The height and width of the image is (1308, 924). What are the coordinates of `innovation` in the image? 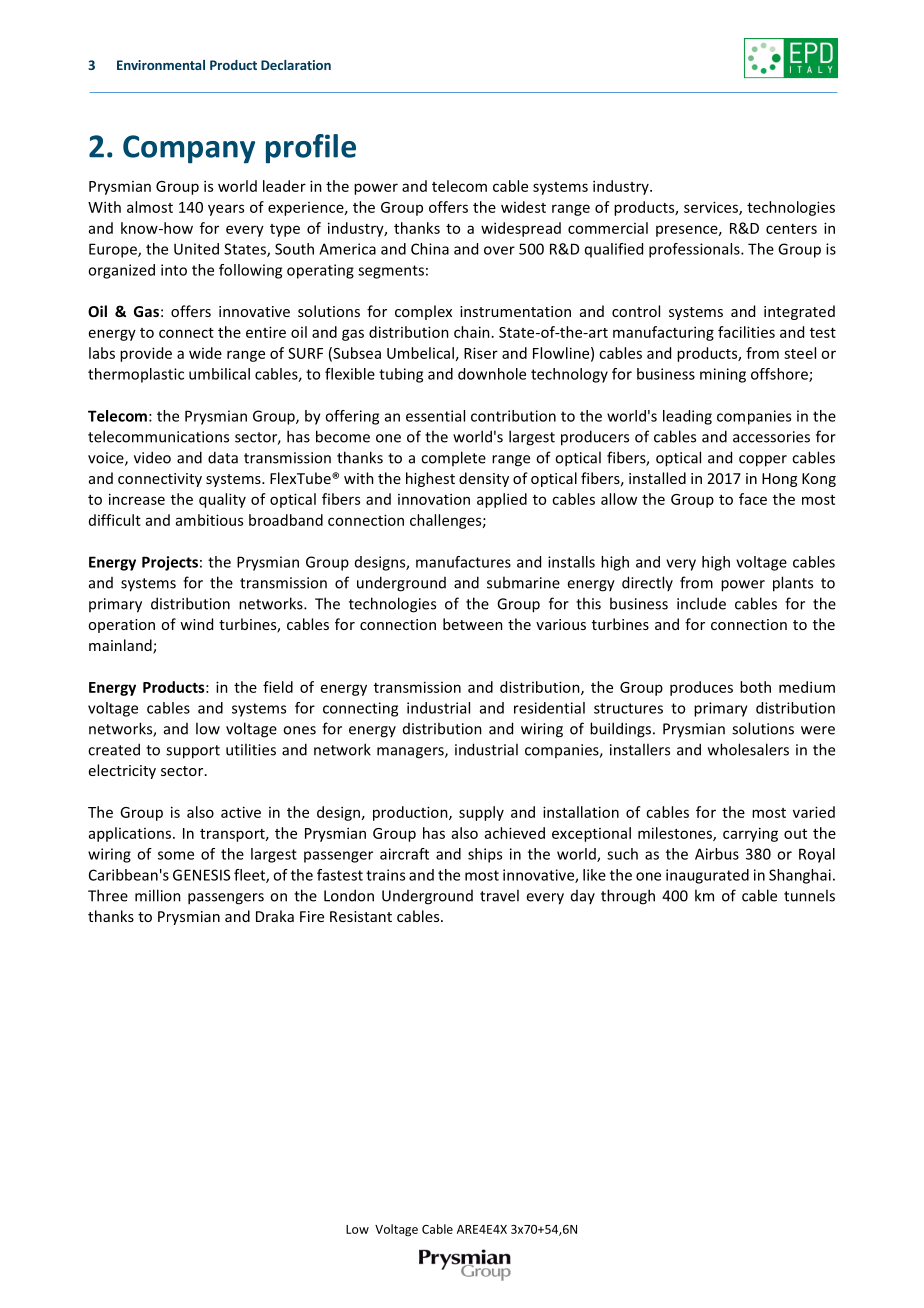 It's located at (434, 499).
